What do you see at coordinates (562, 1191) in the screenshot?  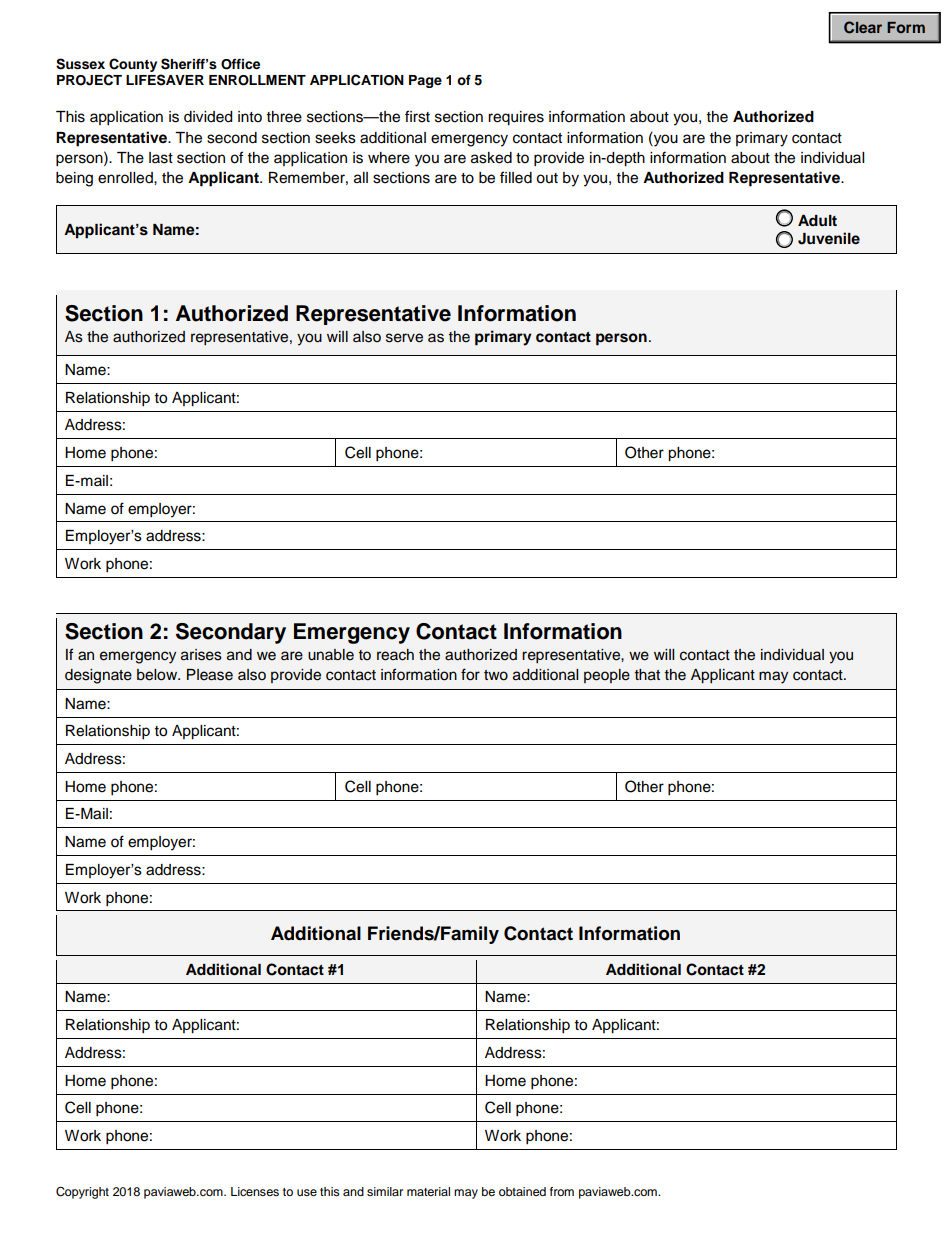 I see `from` at bounding box center [562, 1191].
